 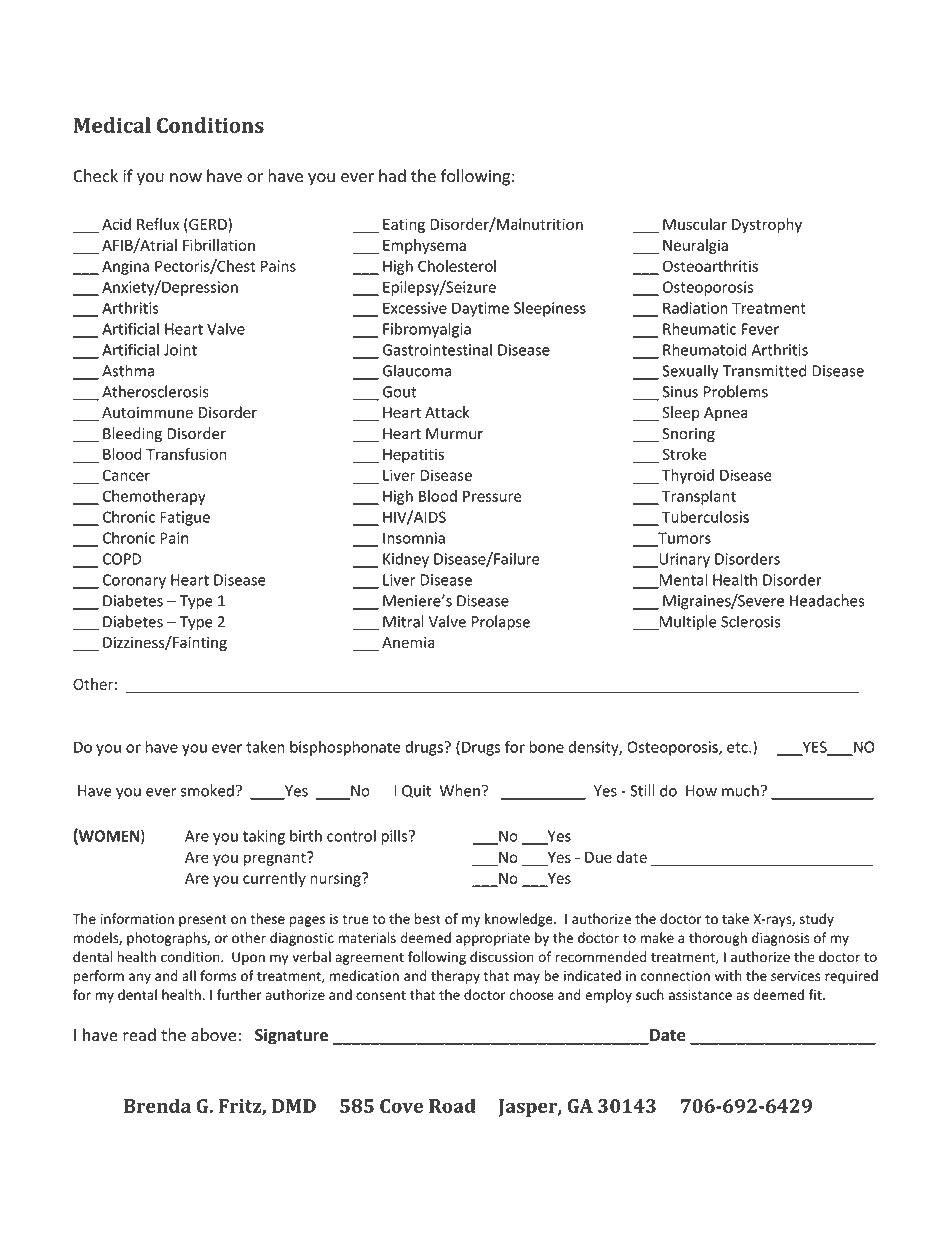 What do you see at coordinates (157, 1105) in the screenshot?
I see `Brenda` at bounding box center [157, 1105].
